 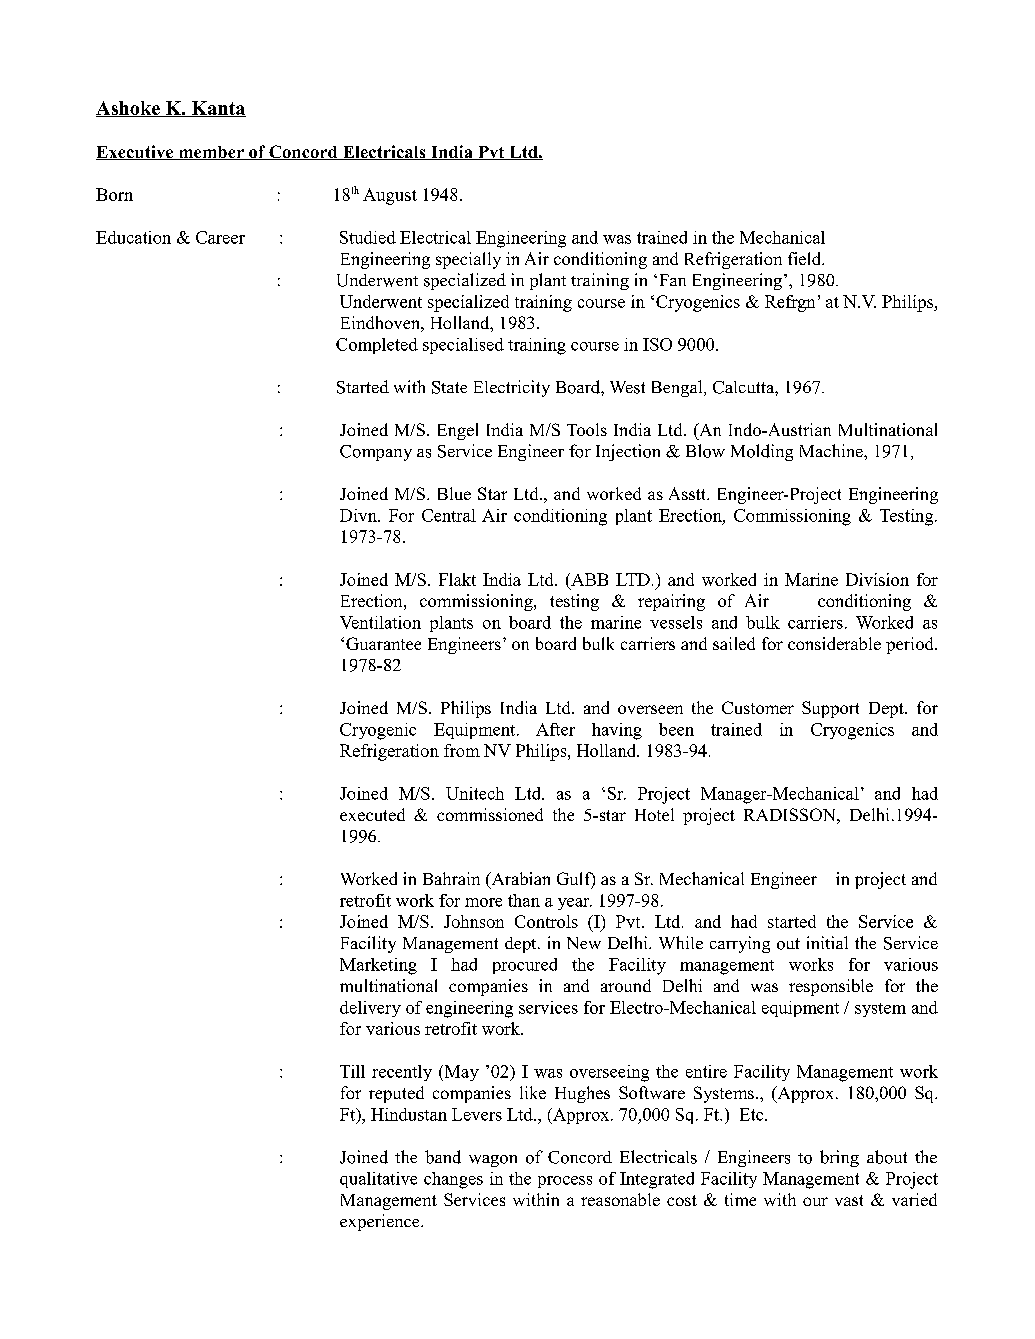 I want to click on After, so click(x=555, y=729).
